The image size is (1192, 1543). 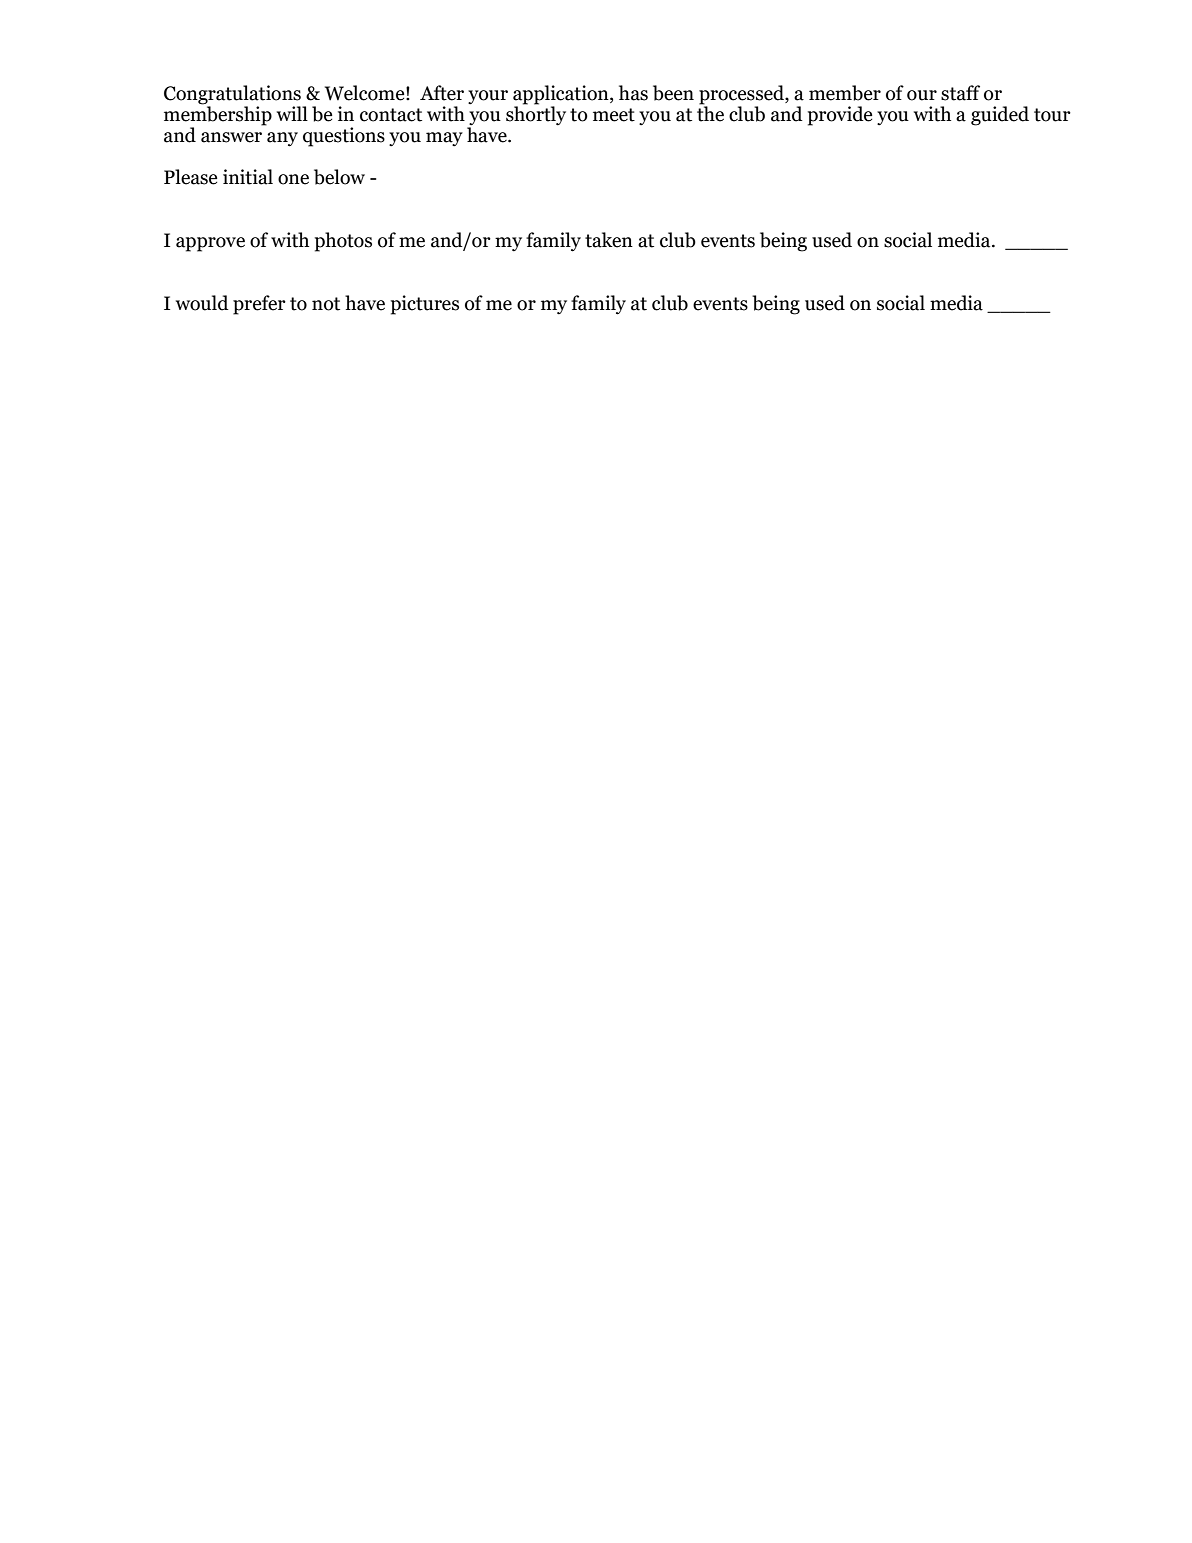 I want to click on below, so click(x=339, y=177).
